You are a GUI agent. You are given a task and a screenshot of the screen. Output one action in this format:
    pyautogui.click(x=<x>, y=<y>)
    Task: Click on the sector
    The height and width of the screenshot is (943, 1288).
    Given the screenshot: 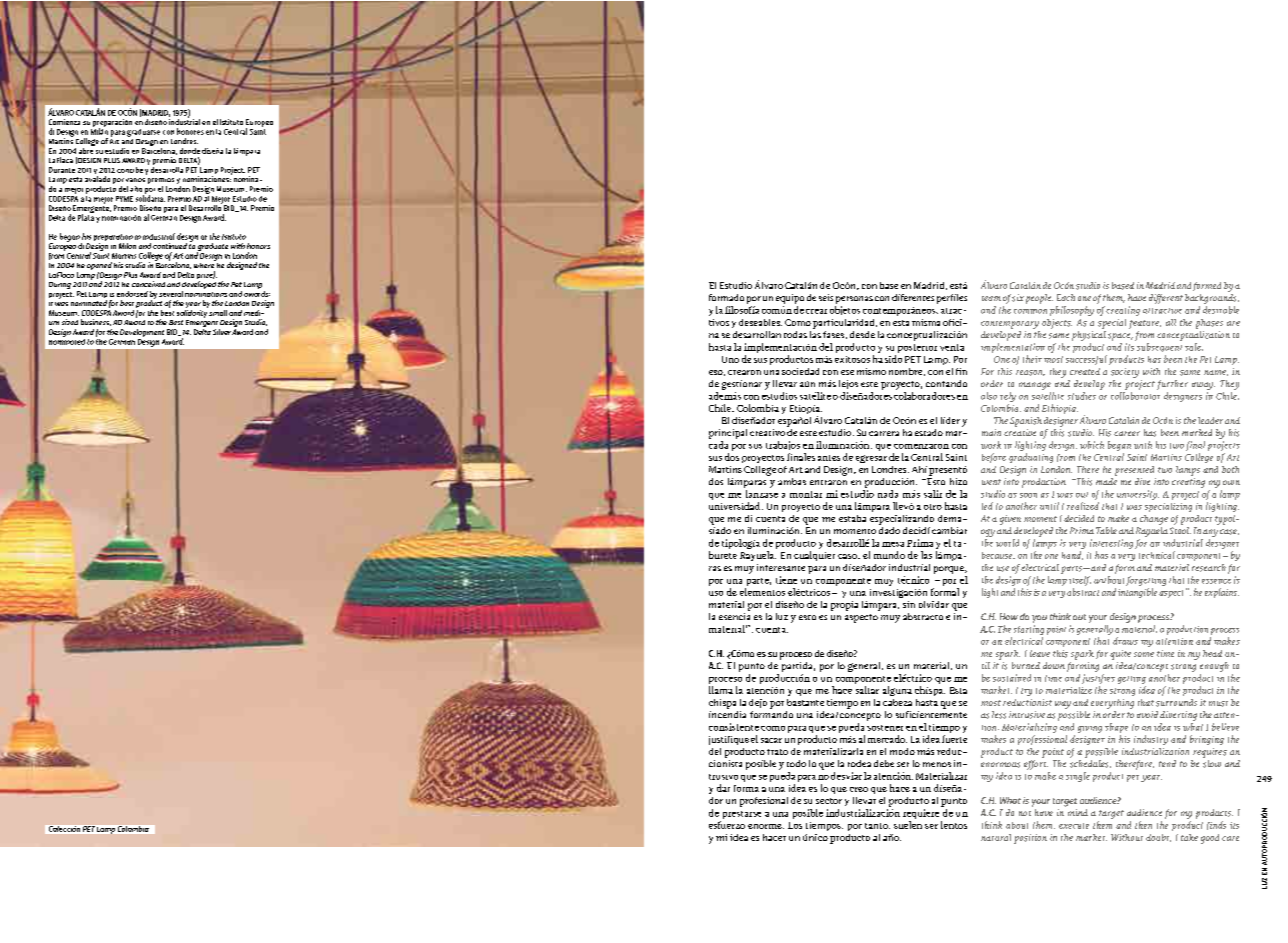 What is the action you would take?
    pyautogui.click(x=829, y=801)
